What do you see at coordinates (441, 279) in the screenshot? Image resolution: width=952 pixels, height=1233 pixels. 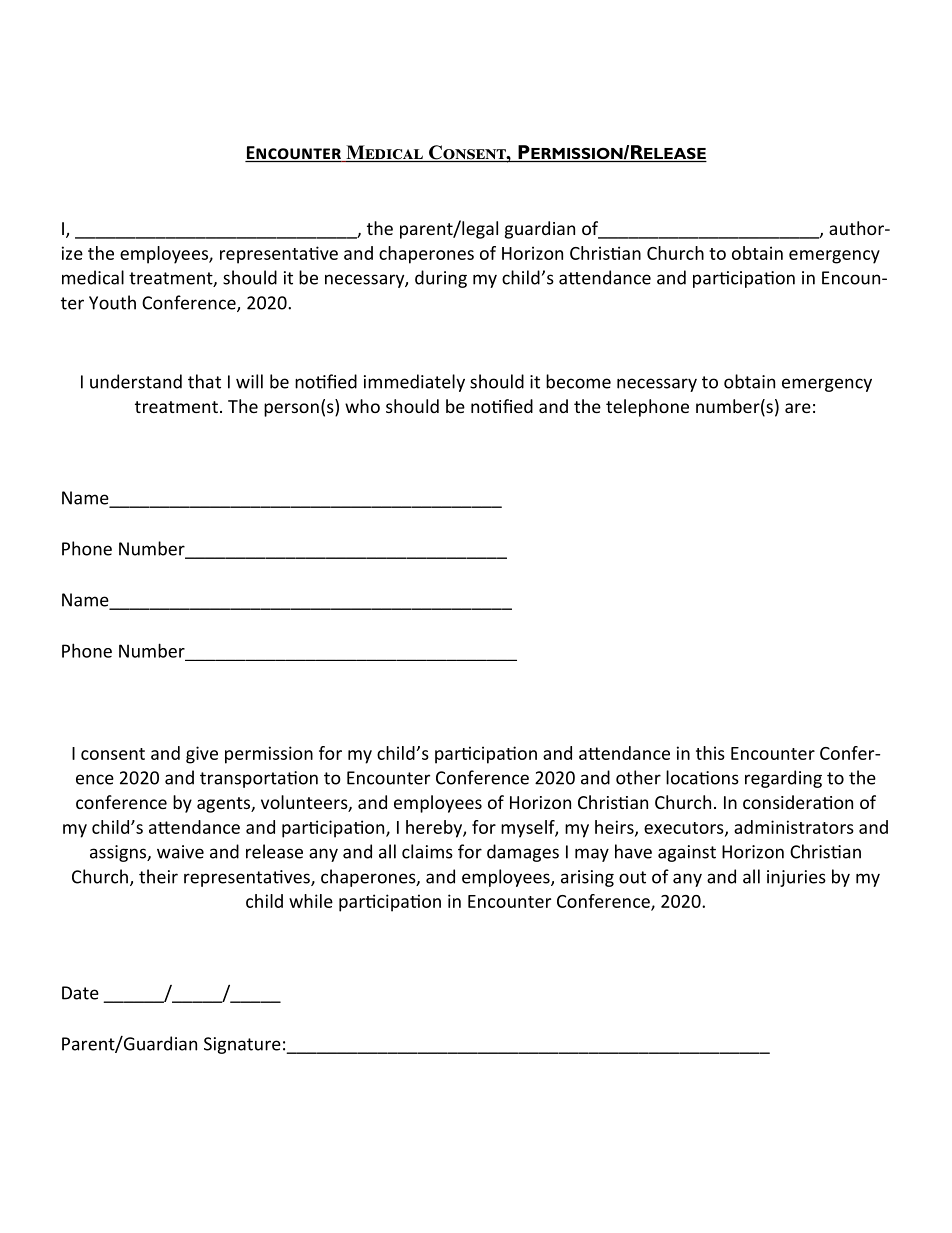 I see `during` at bounding box center [441, 279].
